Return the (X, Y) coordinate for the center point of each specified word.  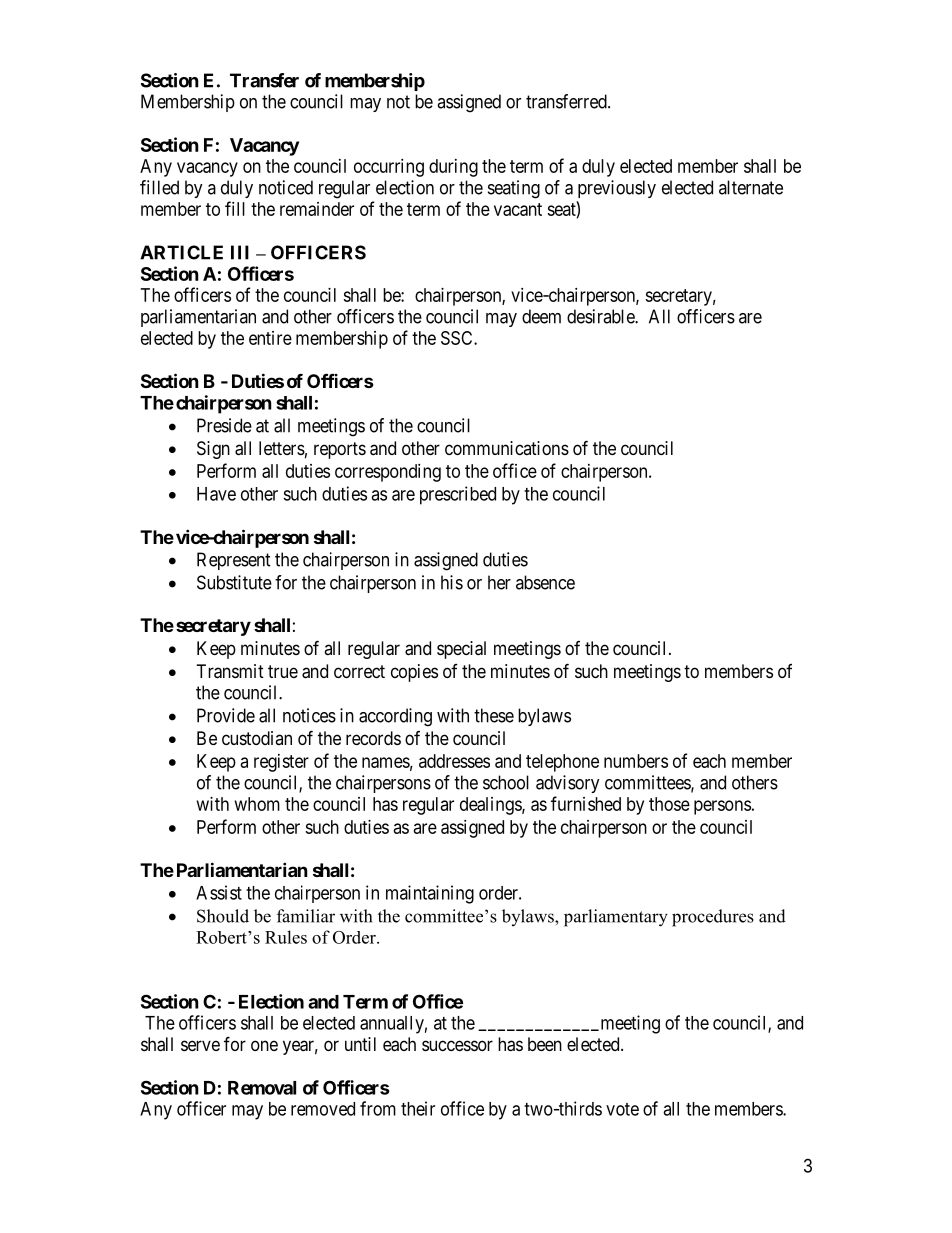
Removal (262, 1088)
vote (622, 1109)
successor (457, 1045)
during (453, 168)
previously (617, 189)
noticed (286, 187)
